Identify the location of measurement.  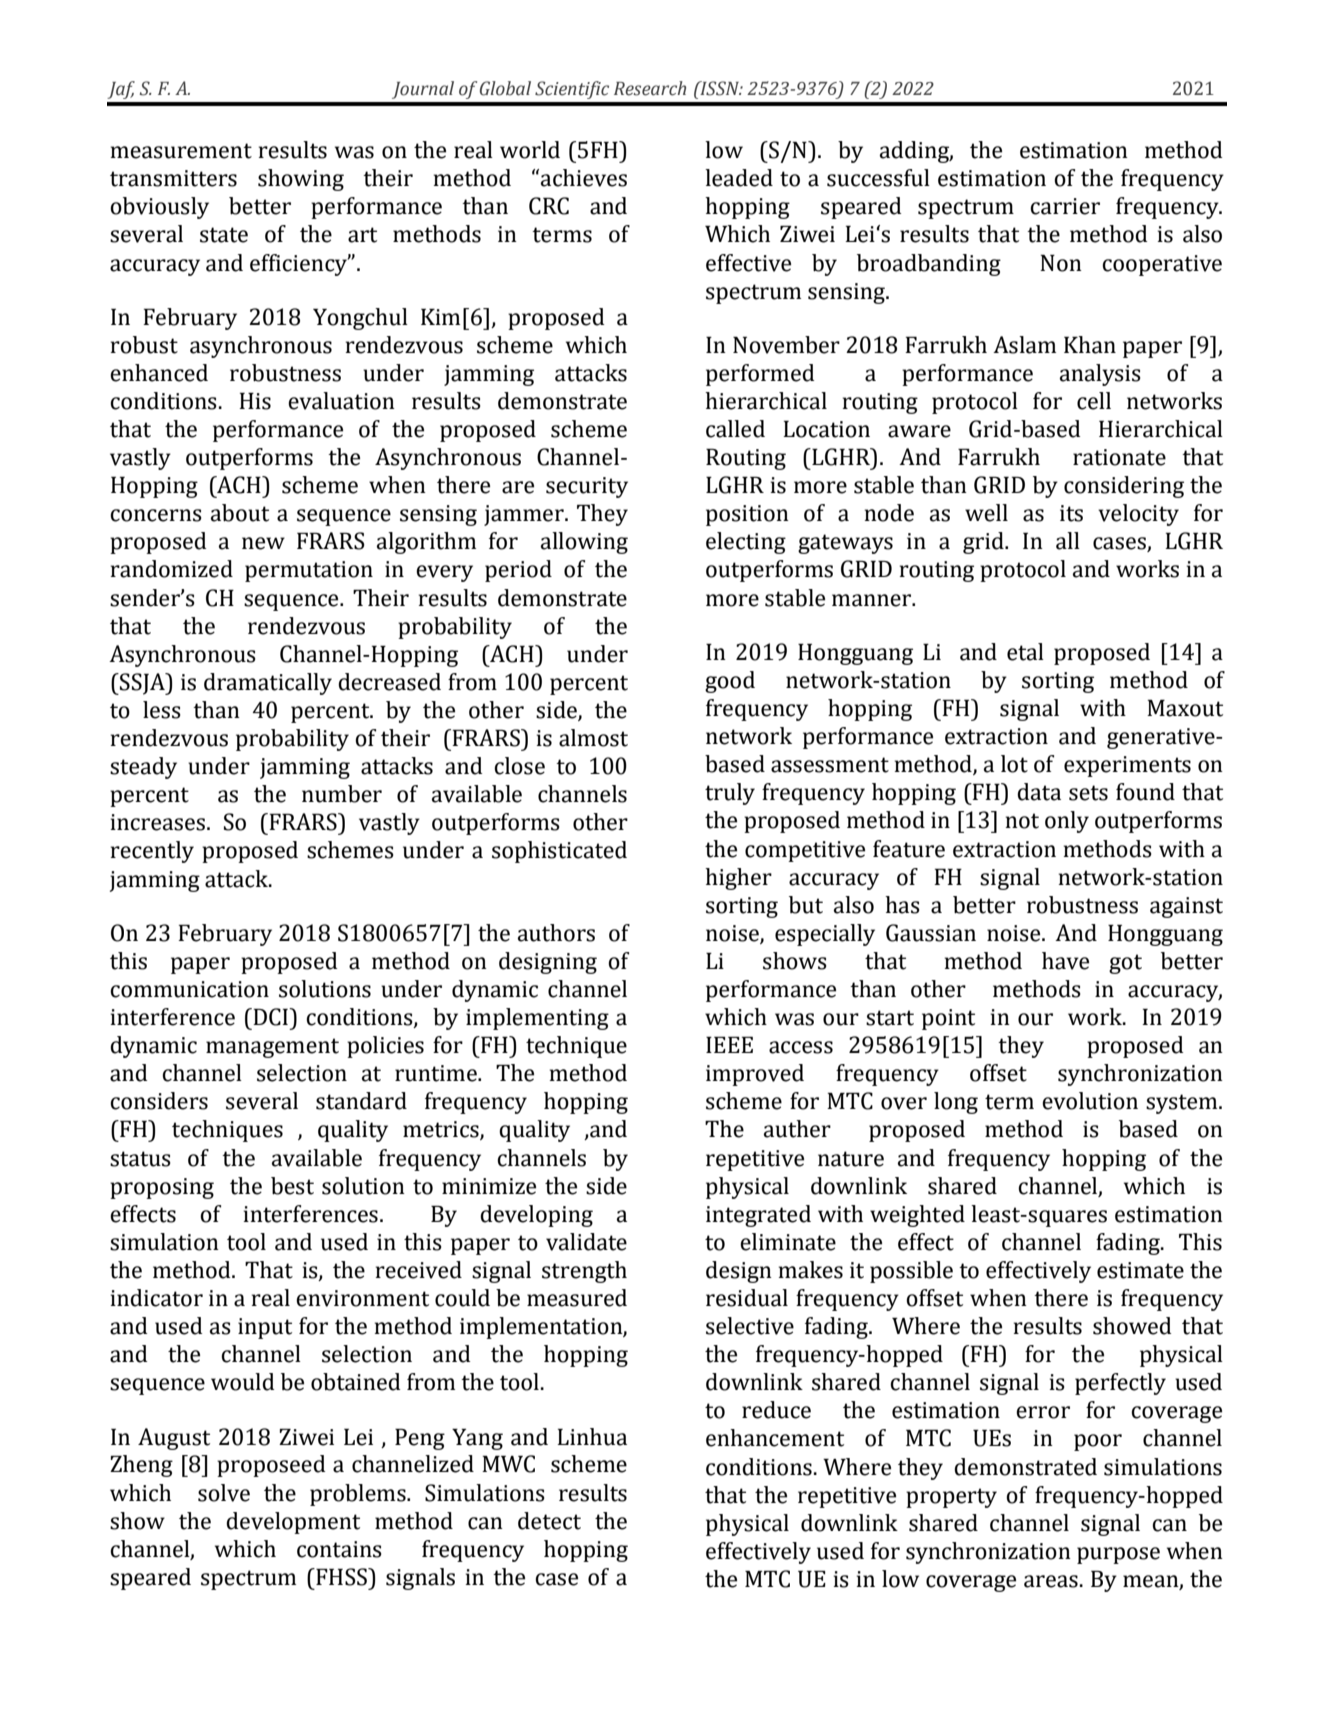
(181, 151).
